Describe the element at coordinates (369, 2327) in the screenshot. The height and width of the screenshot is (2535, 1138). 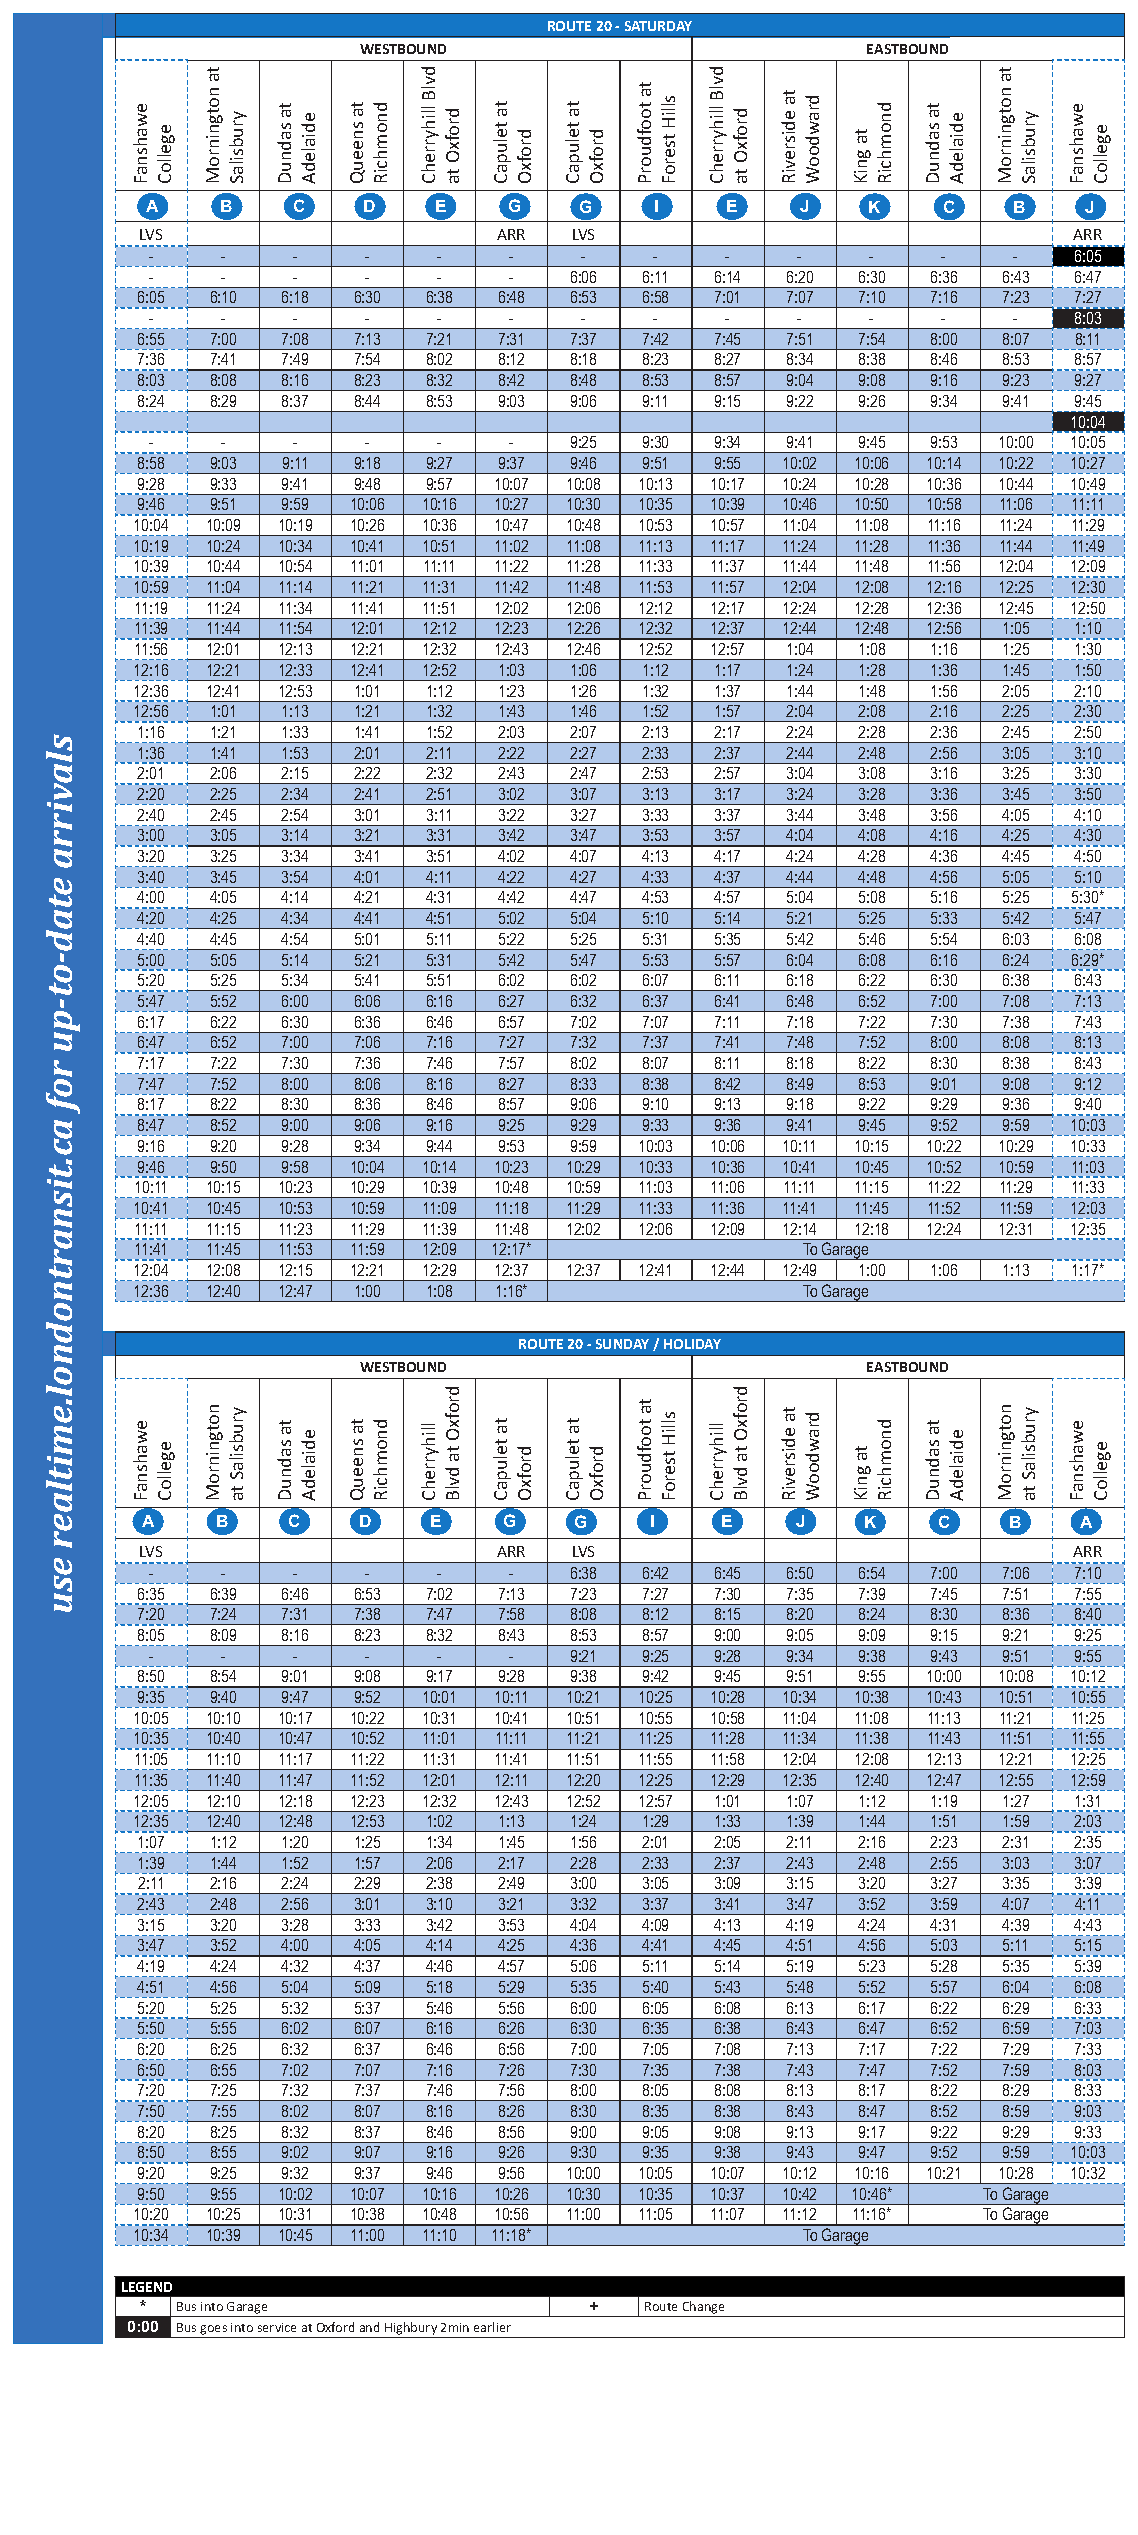
I see `and` at that location.
